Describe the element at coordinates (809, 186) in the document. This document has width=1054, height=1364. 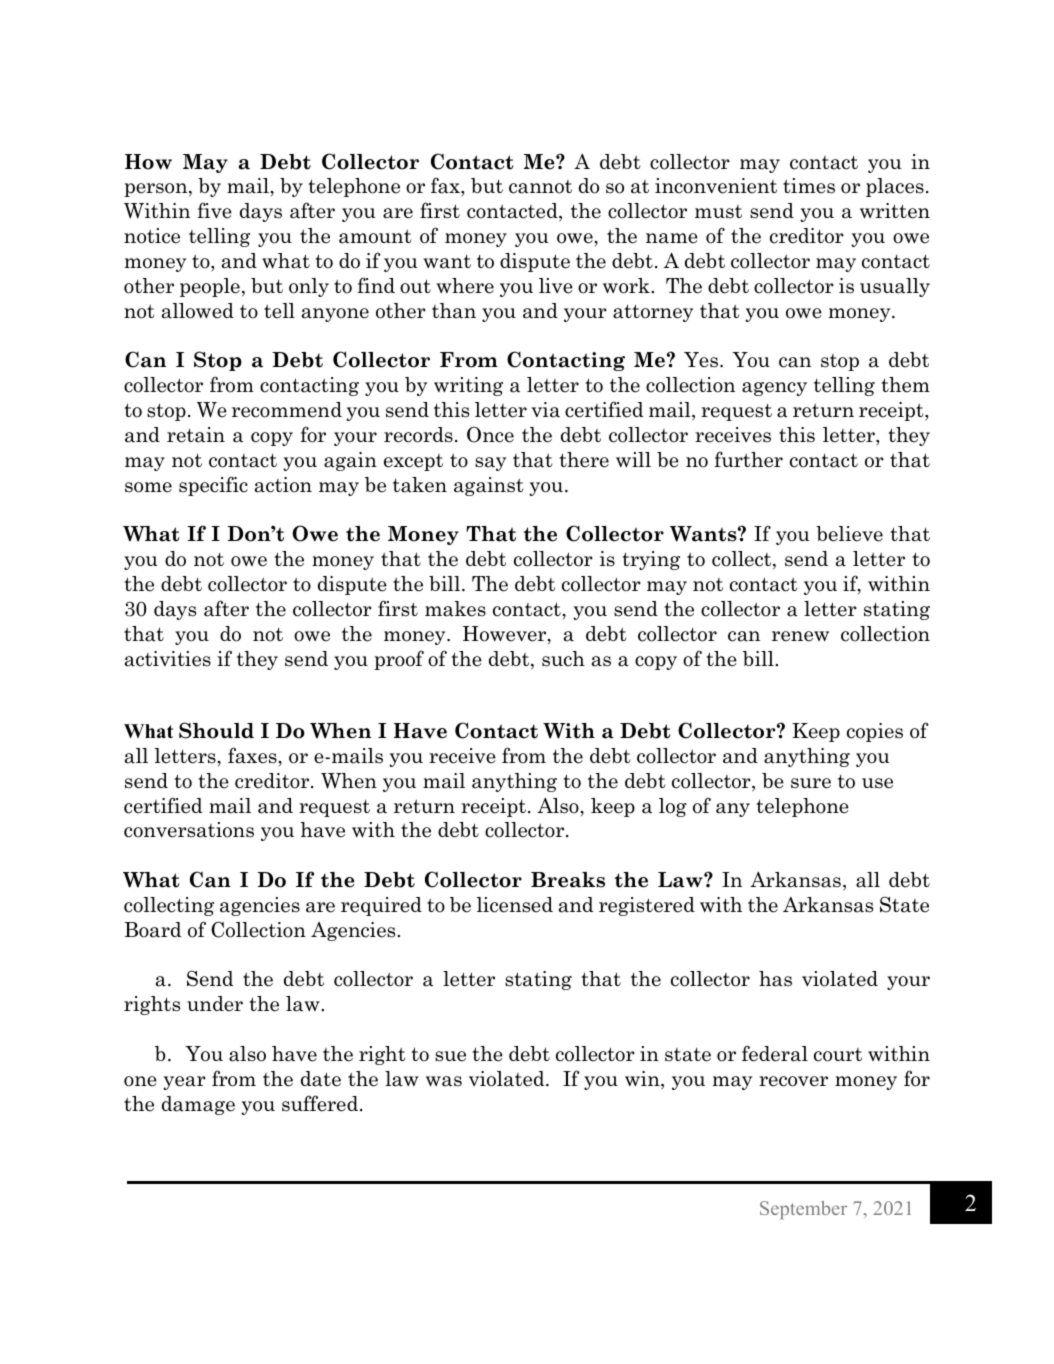
I see `times` at that location.
